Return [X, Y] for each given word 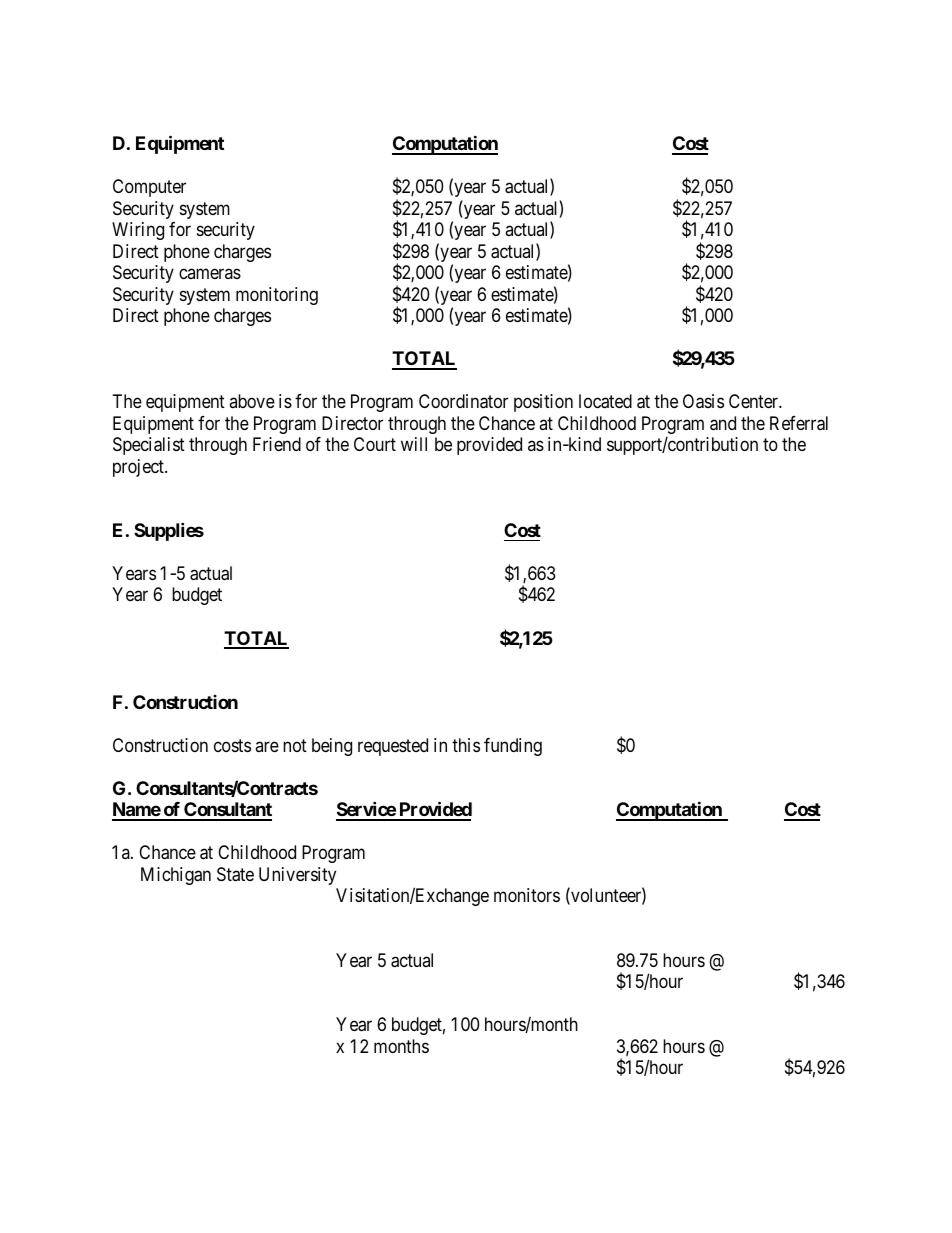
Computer [149, 188]
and [723, 423]
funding [513, 747]
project [139, 468]
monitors [527, 895]
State [235, 874]
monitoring [277, 296]
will [414, 444]
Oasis [703, 401]
